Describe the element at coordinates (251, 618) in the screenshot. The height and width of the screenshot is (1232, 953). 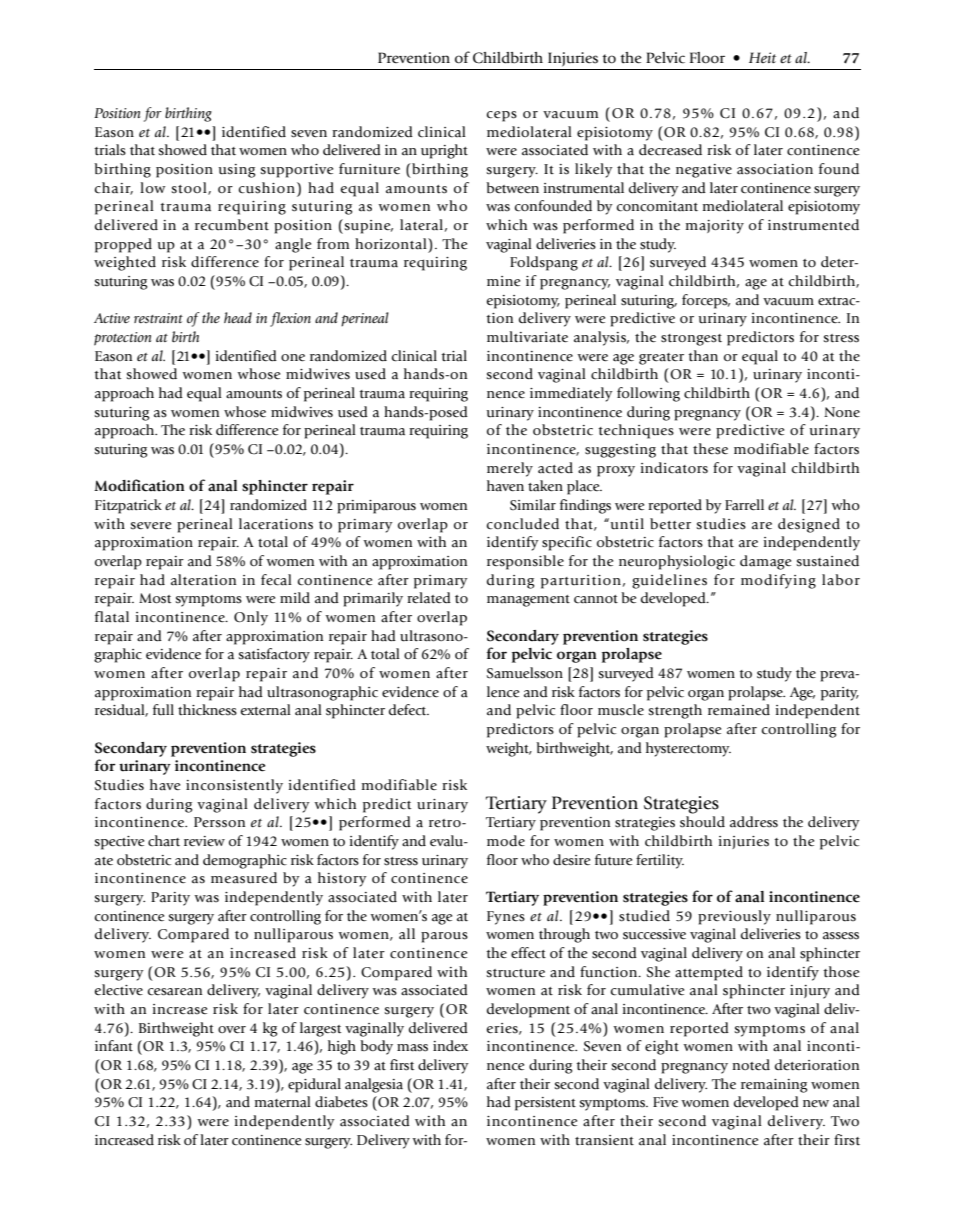
I see `Only` at that location.
